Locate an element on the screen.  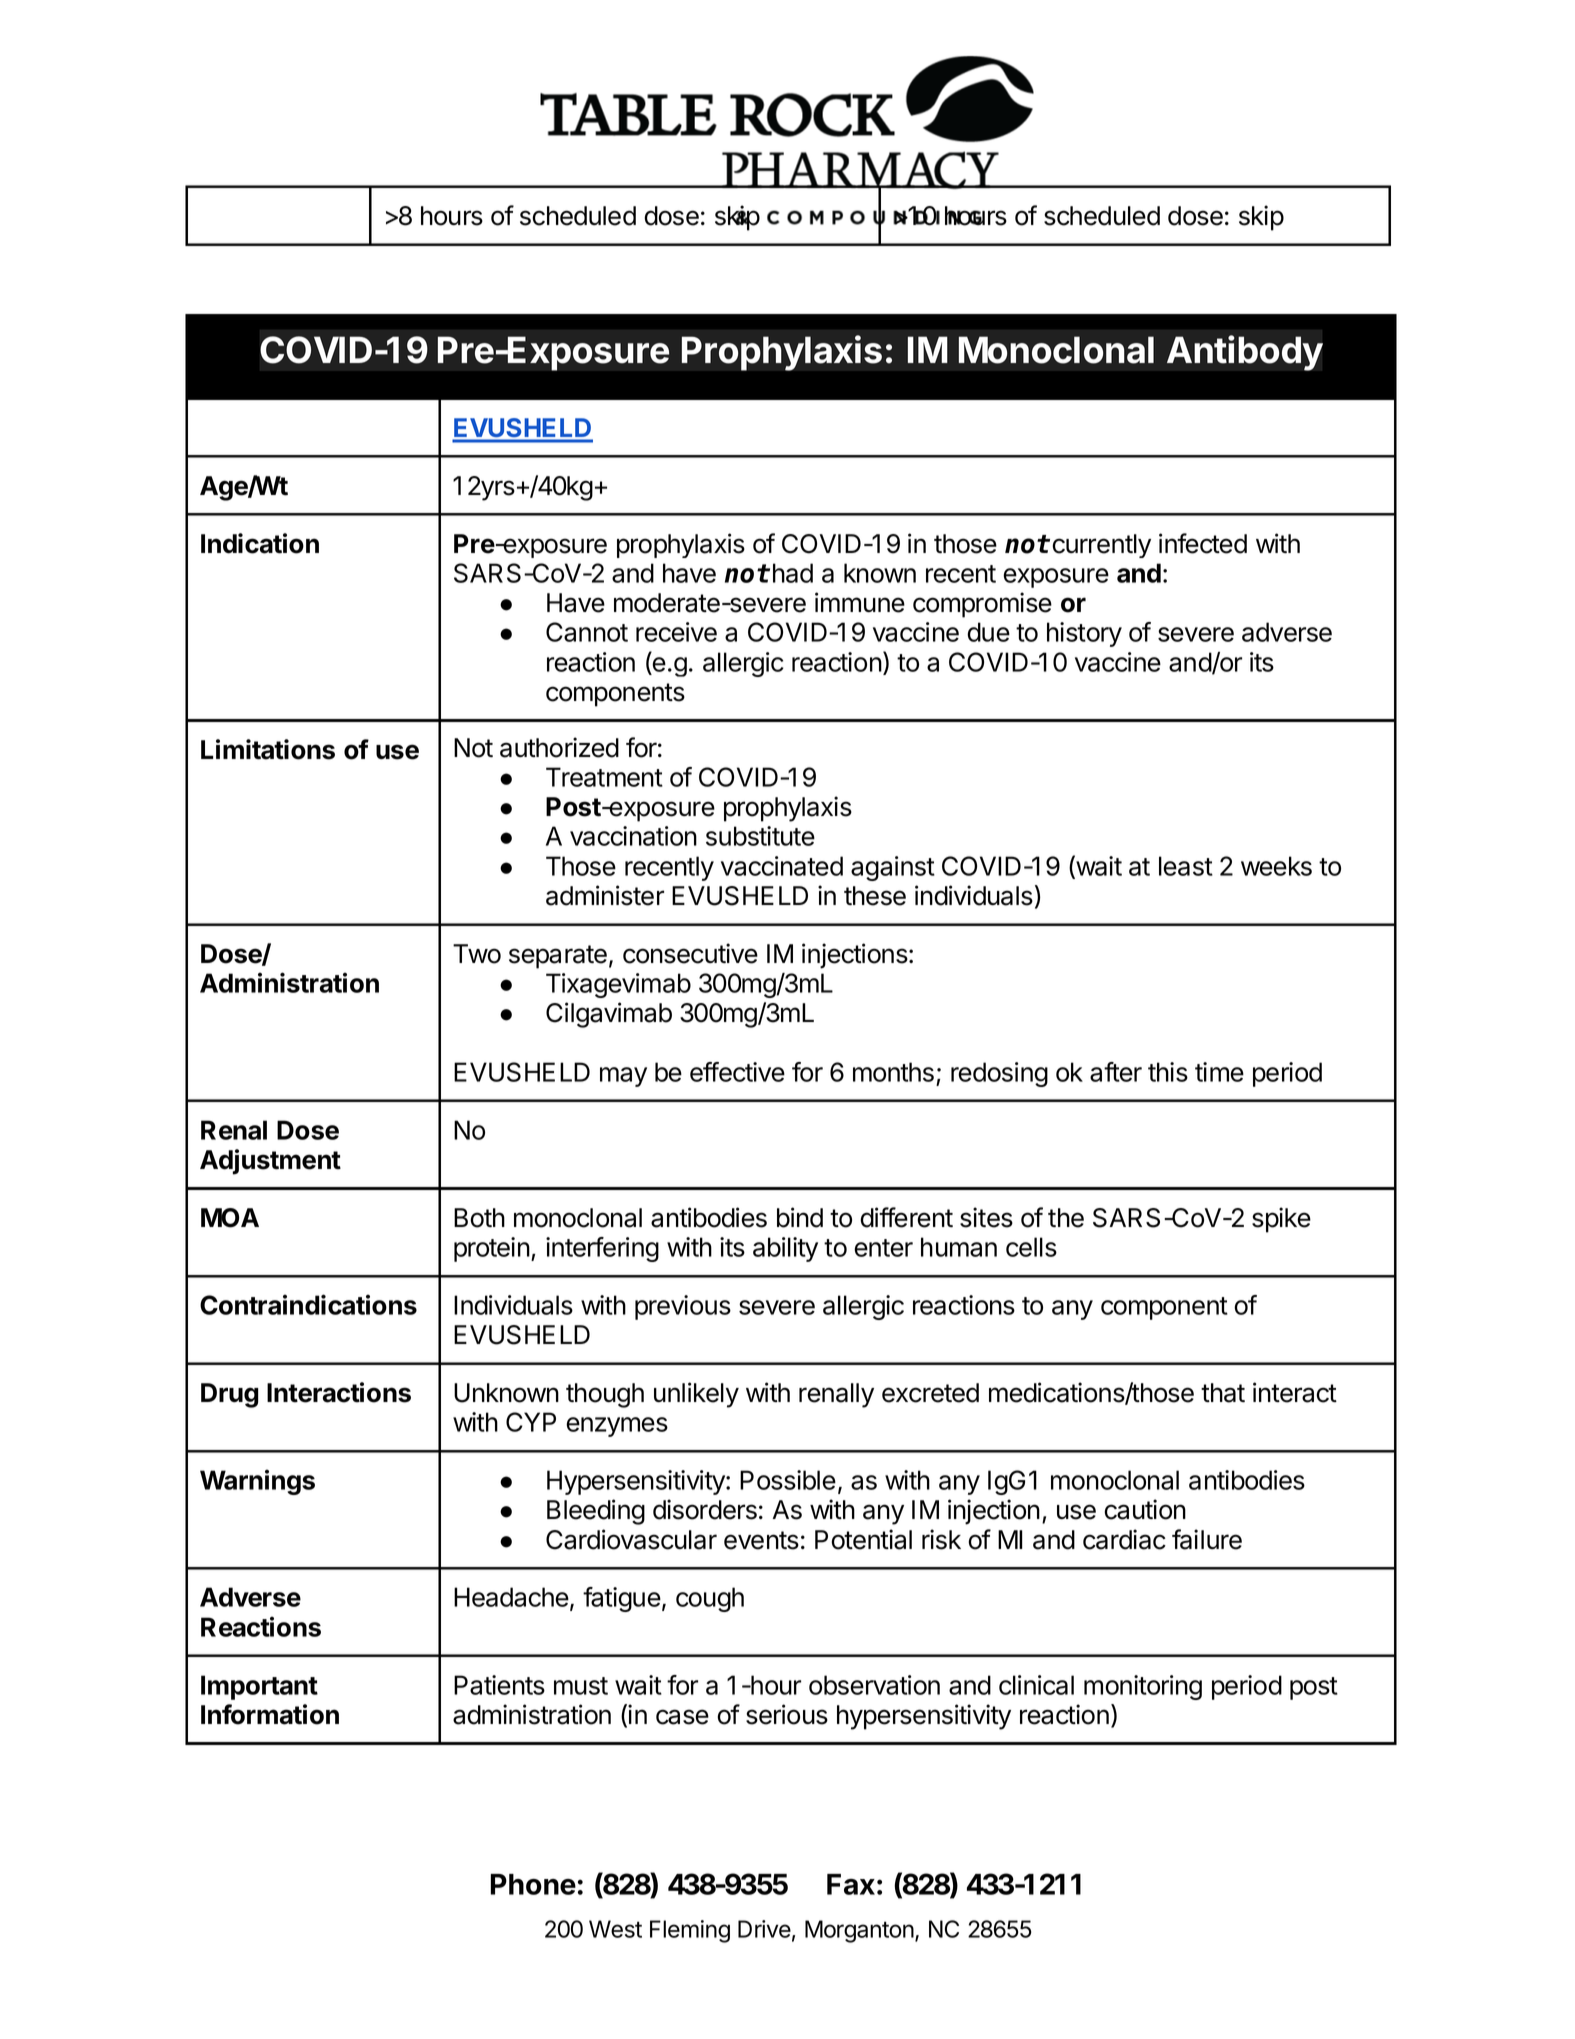
Warnings is located at coordinates (257, 1482).
